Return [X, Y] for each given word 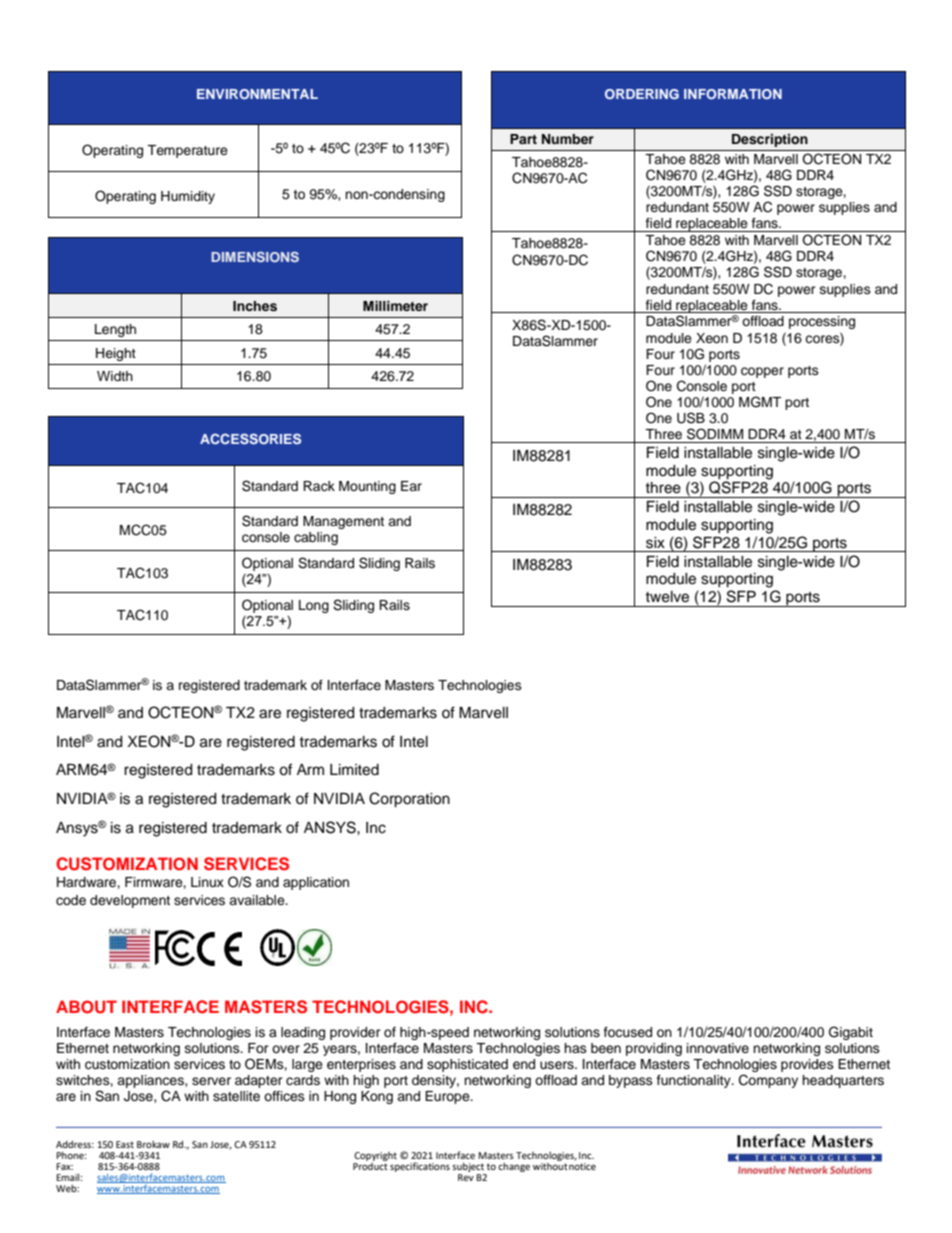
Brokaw [153, 1144]
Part [523, 139]
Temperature [187, 151]
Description [770, 140]
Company [768, 1081]
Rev [466, 1176]
